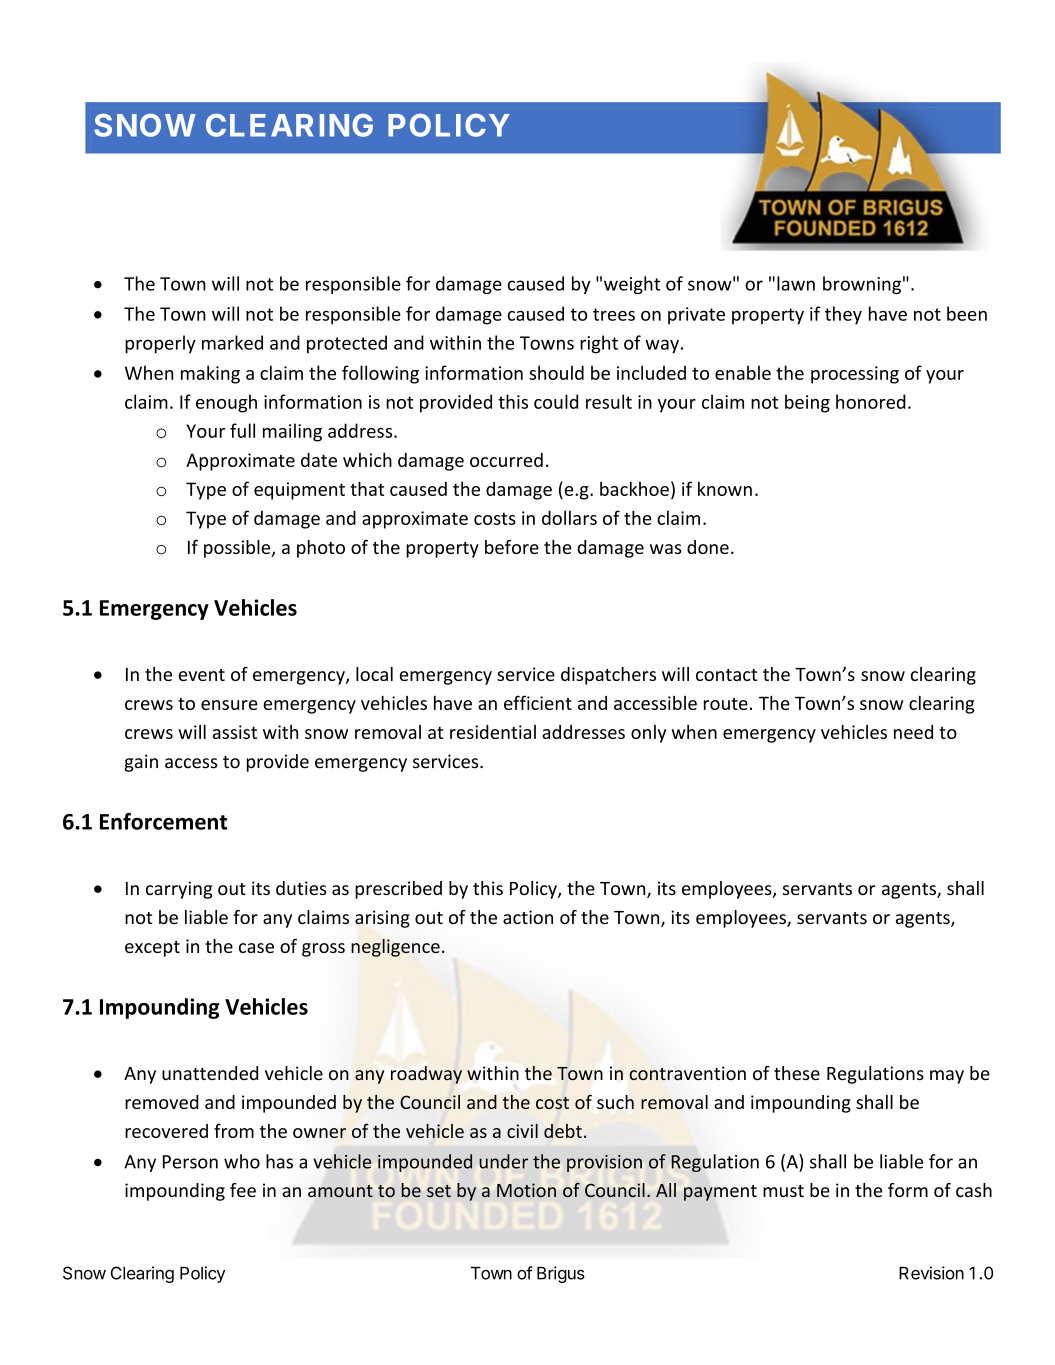 The image size is (1055, 1365). What do you see at coordinates (243, 1190) in the screenshot?
I see `fee` at bounding box center [243, 1190].
